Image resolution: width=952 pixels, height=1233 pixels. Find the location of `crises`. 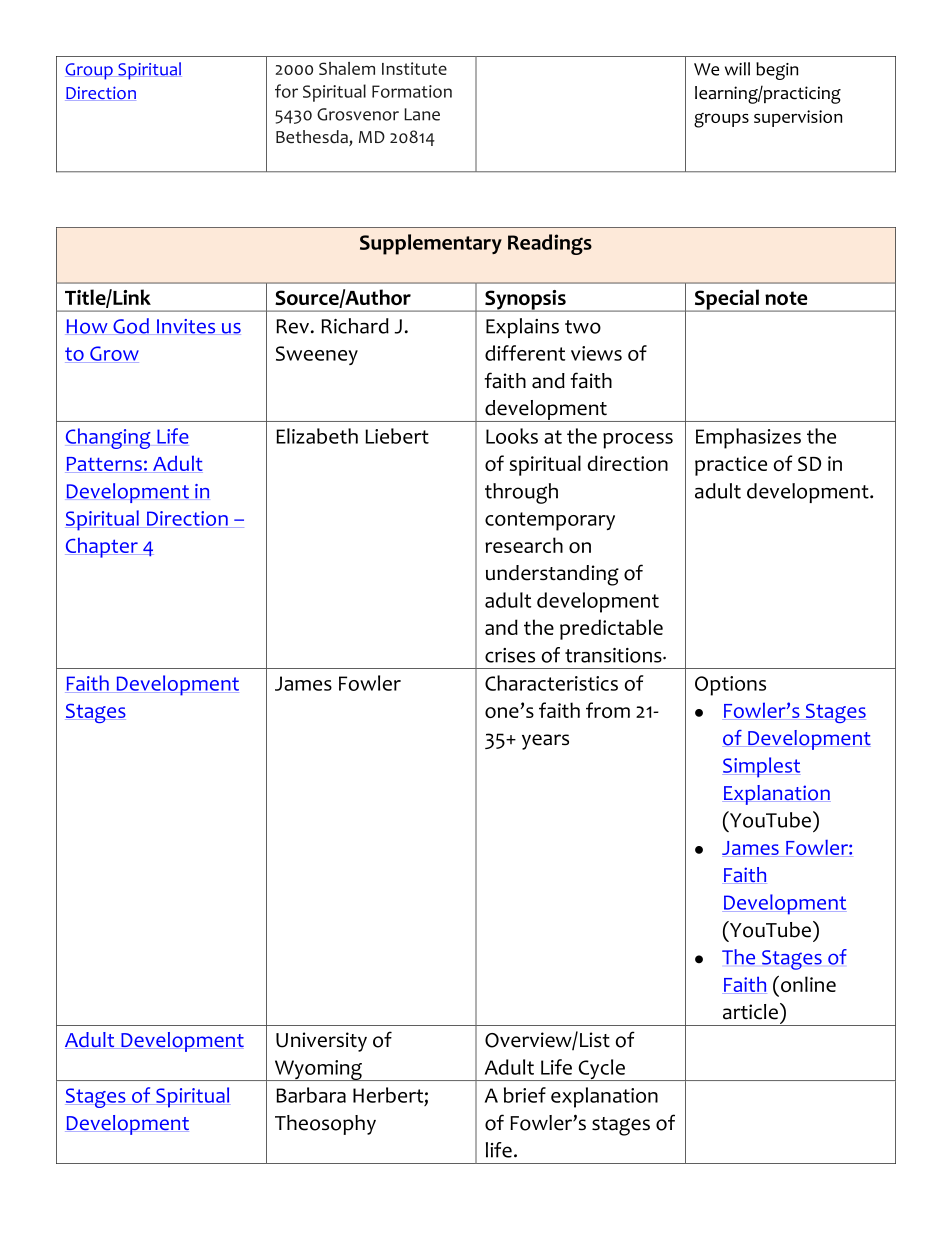

crises is located at coordinates (510, 655).
